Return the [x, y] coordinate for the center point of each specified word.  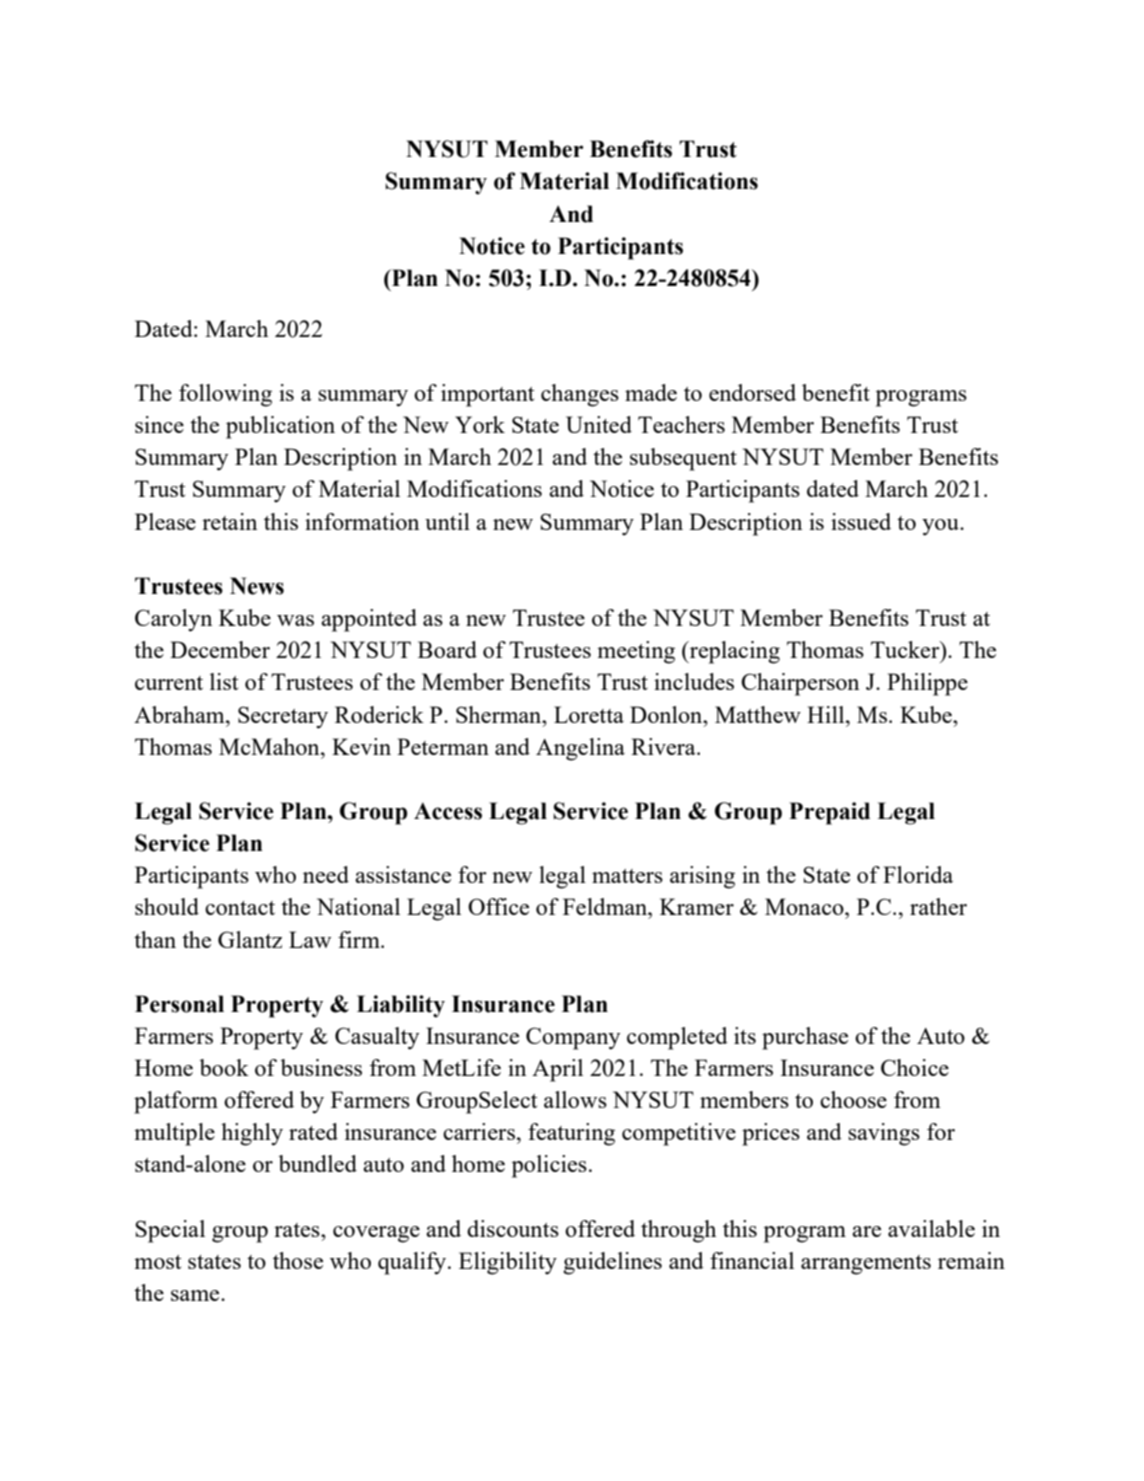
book [224, 1067]
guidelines [612, 1263]
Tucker [906, 649]
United [599, 424]
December [220, 649]
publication [280, 427]
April [557, 1070]
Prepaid [829, 813]
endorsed [752, 392]
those [298, 1260]
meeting [636, 652]
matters [627, 876]
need [326, 874]
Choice [915, 1067]
